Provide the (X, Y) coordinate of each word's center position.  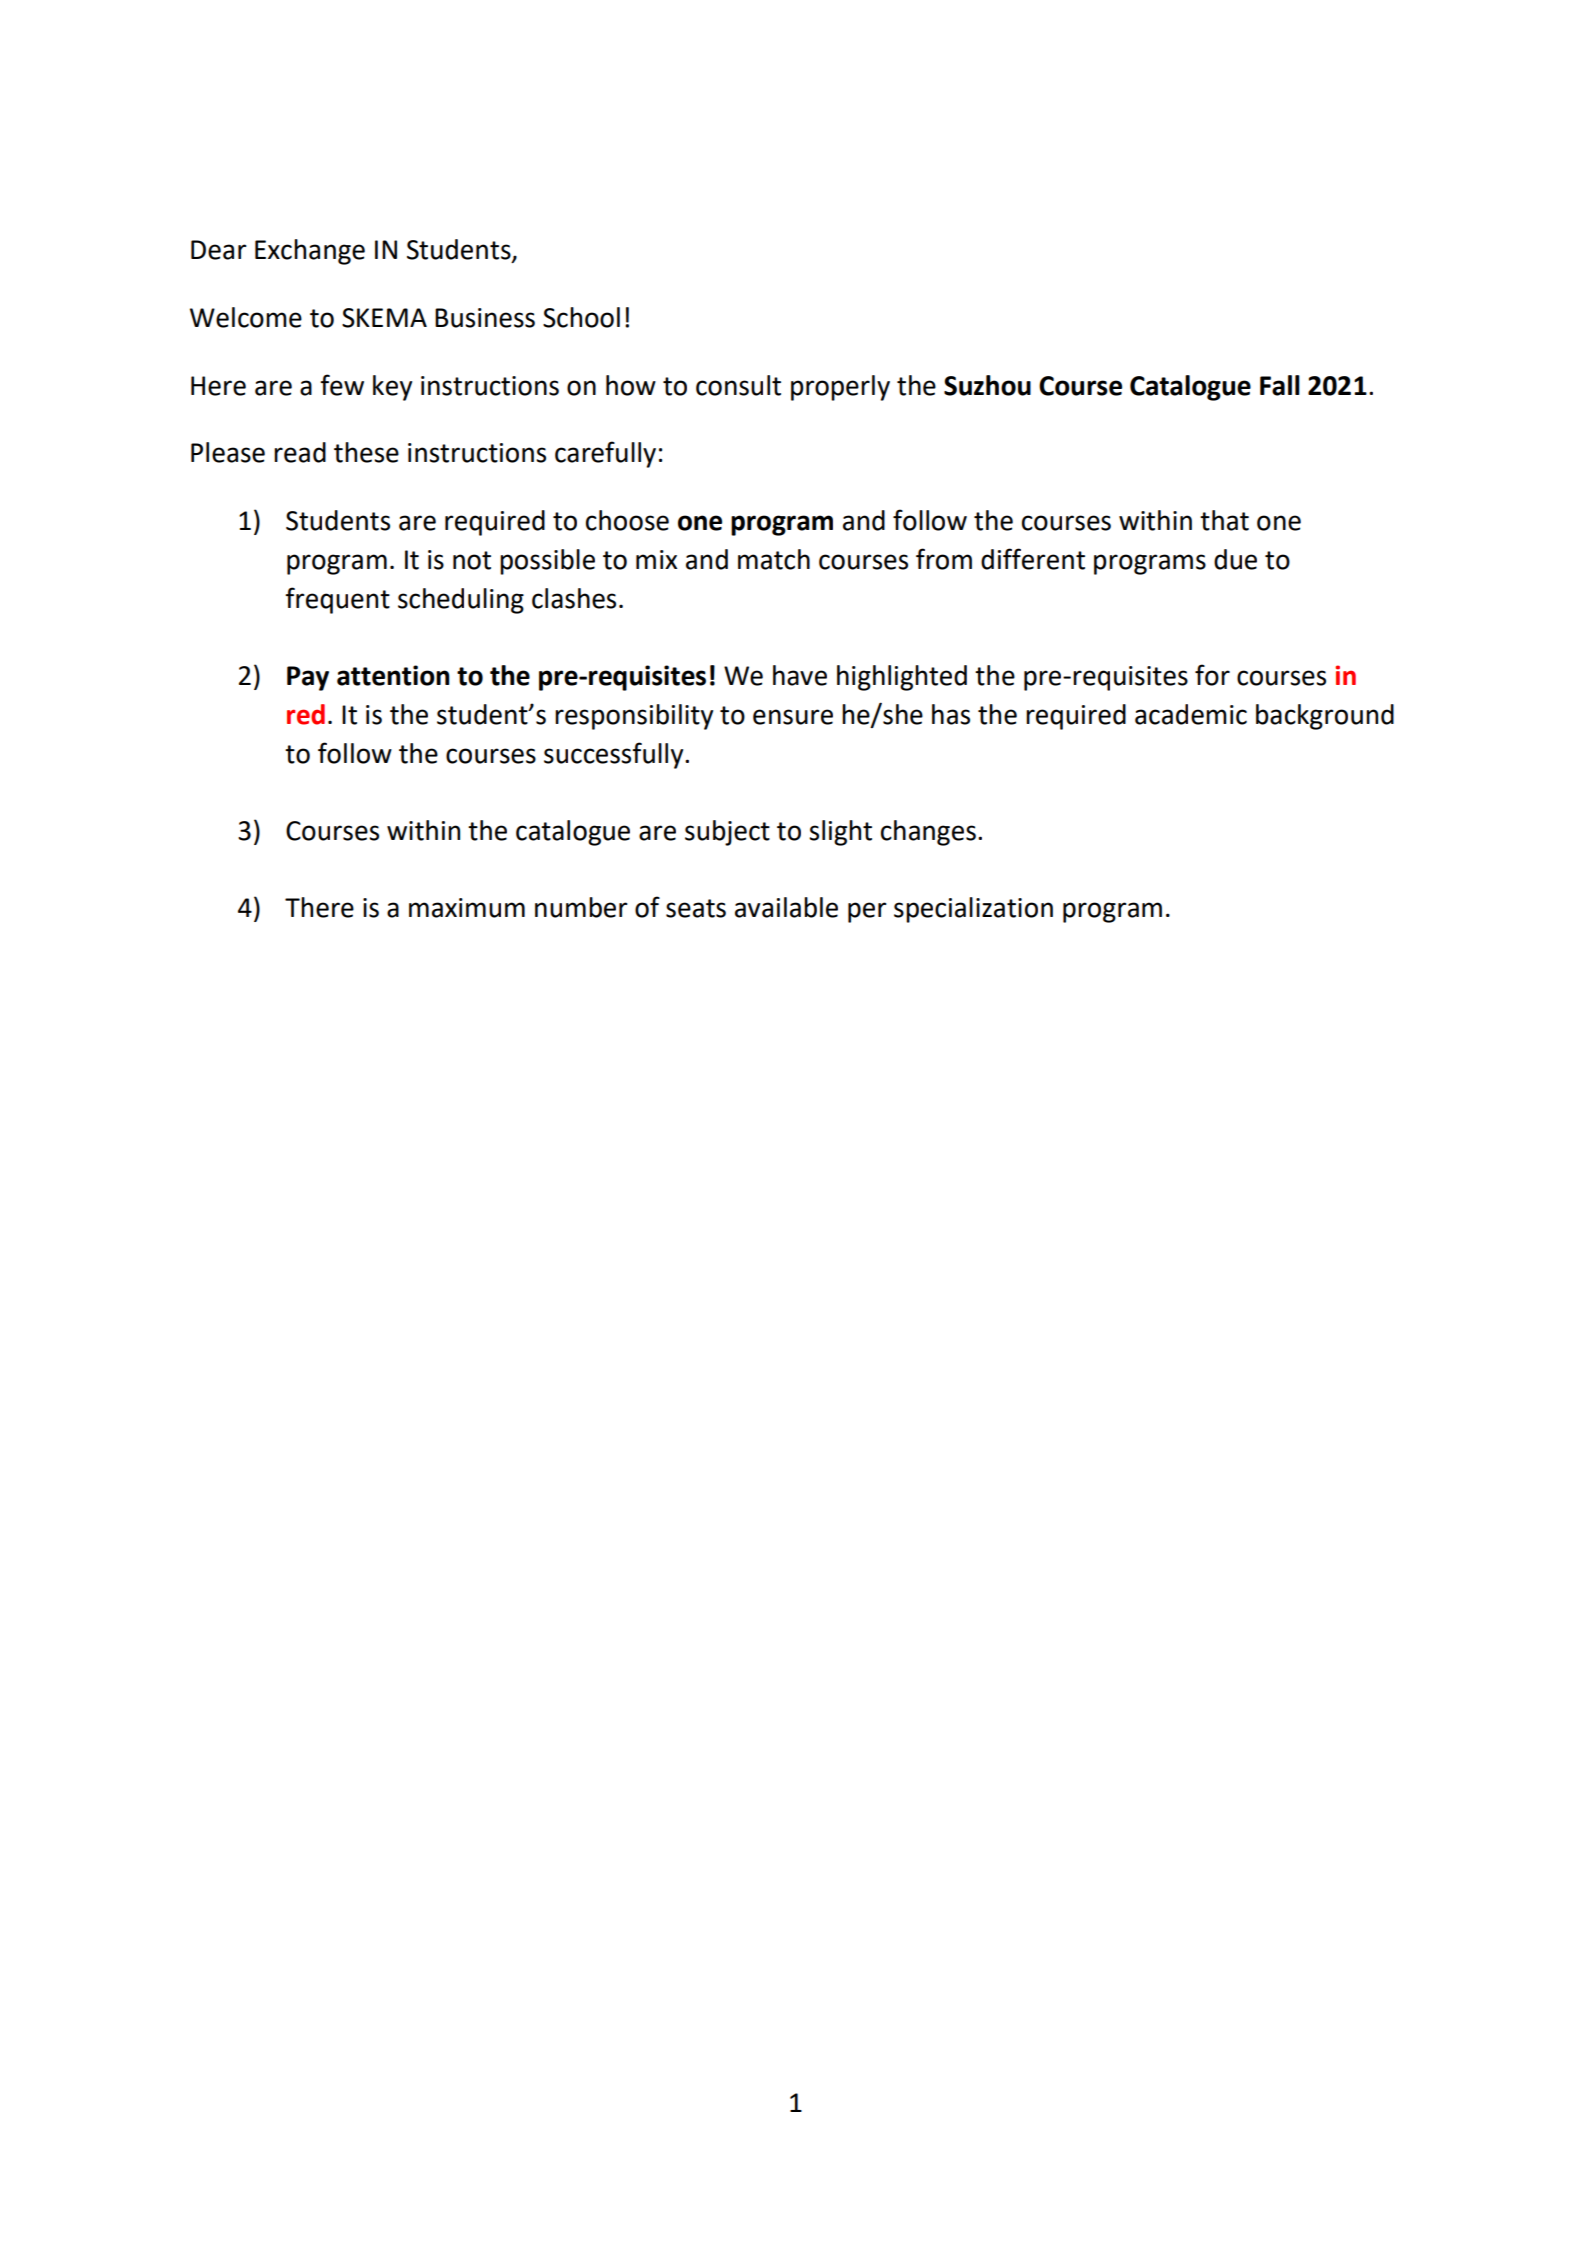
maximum (467, 908)
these (366, 452)
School (581, 317)
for (1212, 675)
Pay (308, 678)
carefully (605, 454)
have (800, 675)
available (786, 907)
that (1224, 520)
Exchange (310, 252)
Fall (1280, 385)
